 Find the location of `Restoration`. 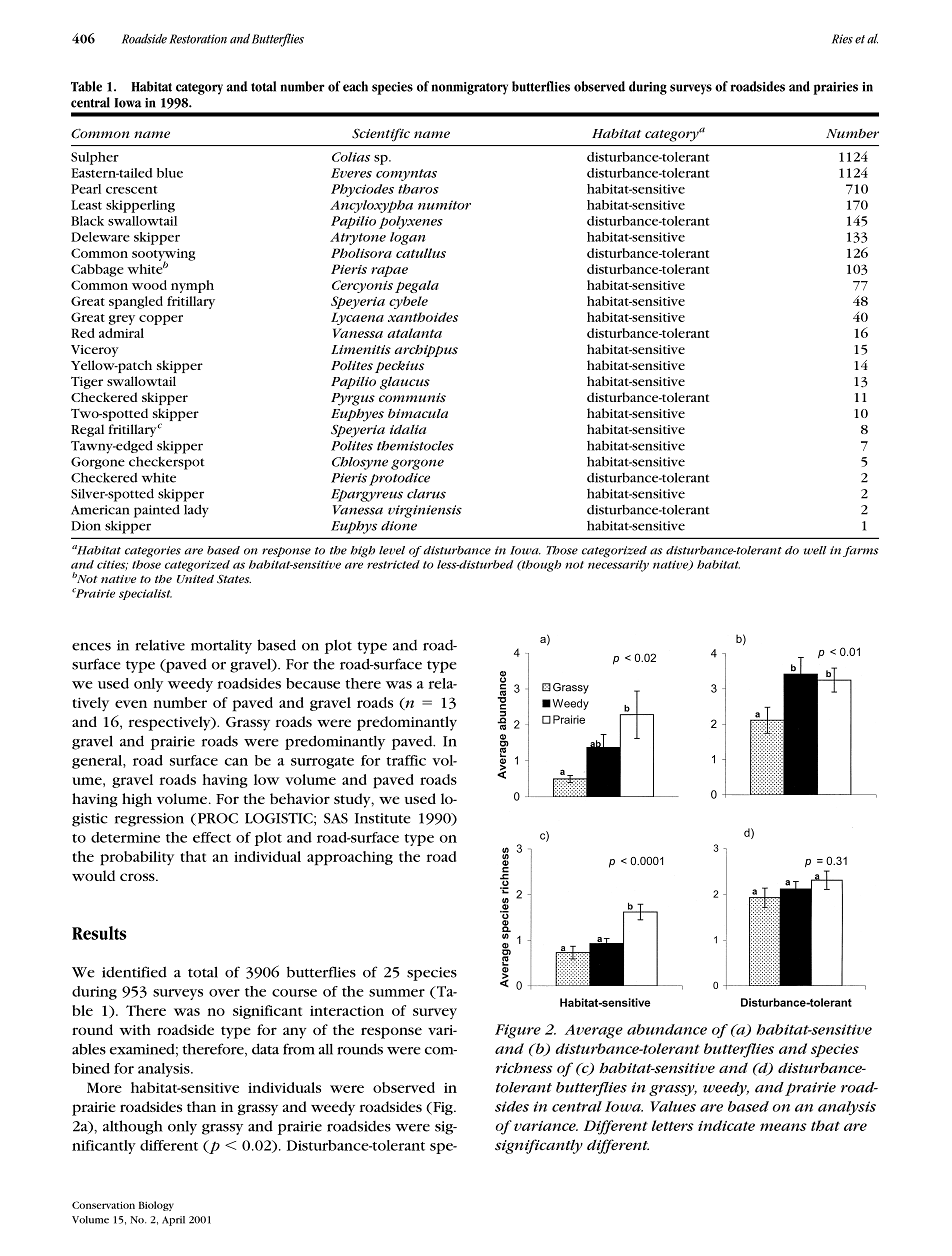

Restoration is located at coordinates (198, 39).
